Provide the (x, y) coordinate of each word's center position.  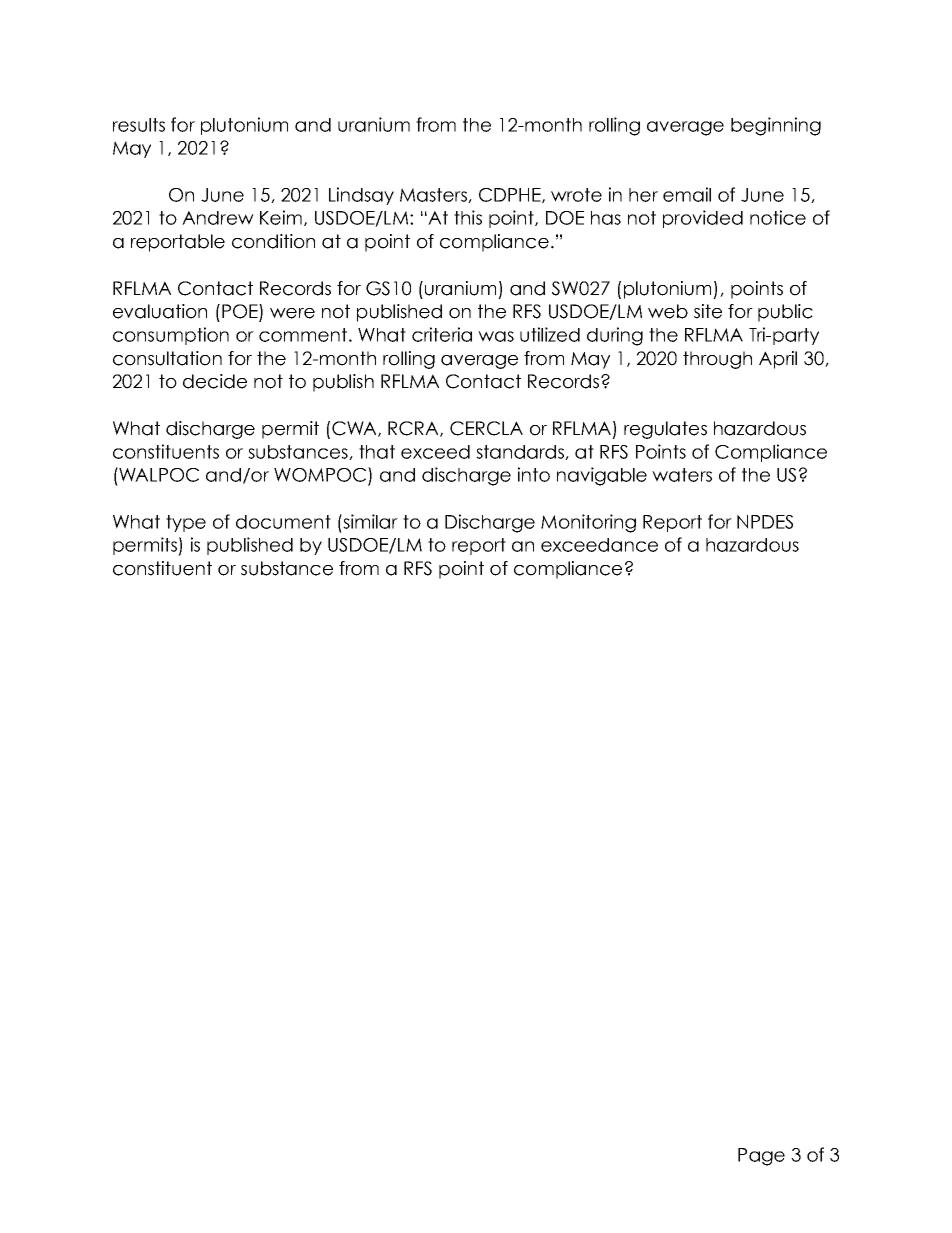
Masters (434, 195)
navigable (602, 476)
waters (682, 475)
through (717, 360)
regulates (665, 430)
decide (215, 381)
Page (761, 1157)
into (534, 474)
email (687, 194)
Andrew (218, 218)
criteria (442, 334)
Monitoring (588, 523)
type (186, 523)
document (283, 522)
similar (369, 521)
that (377, 452)
